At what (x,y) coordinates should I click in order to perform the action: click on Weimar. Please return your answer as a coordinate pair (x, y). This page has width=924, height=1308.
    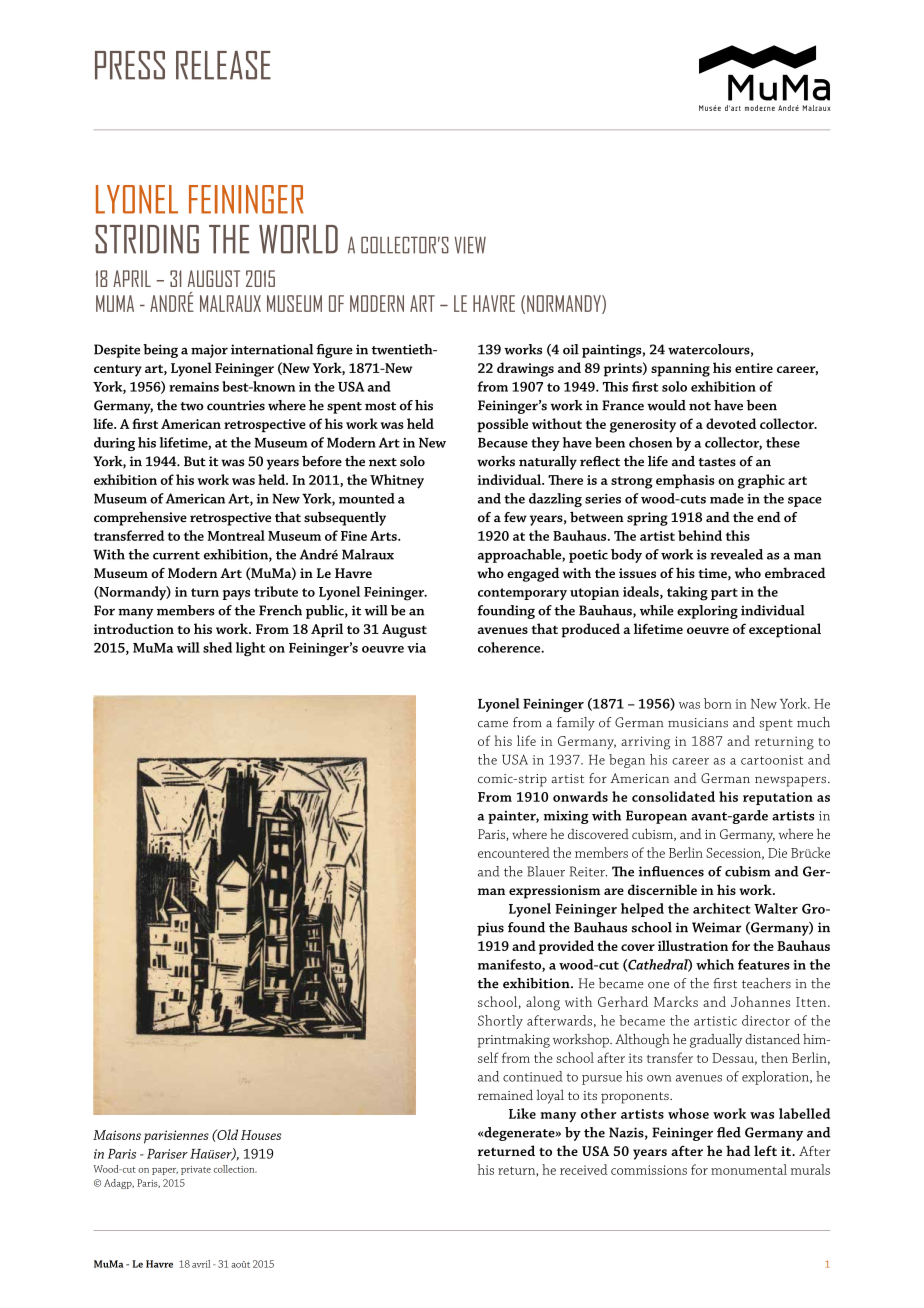
    Looking at the image, I should click on (717, 927).
